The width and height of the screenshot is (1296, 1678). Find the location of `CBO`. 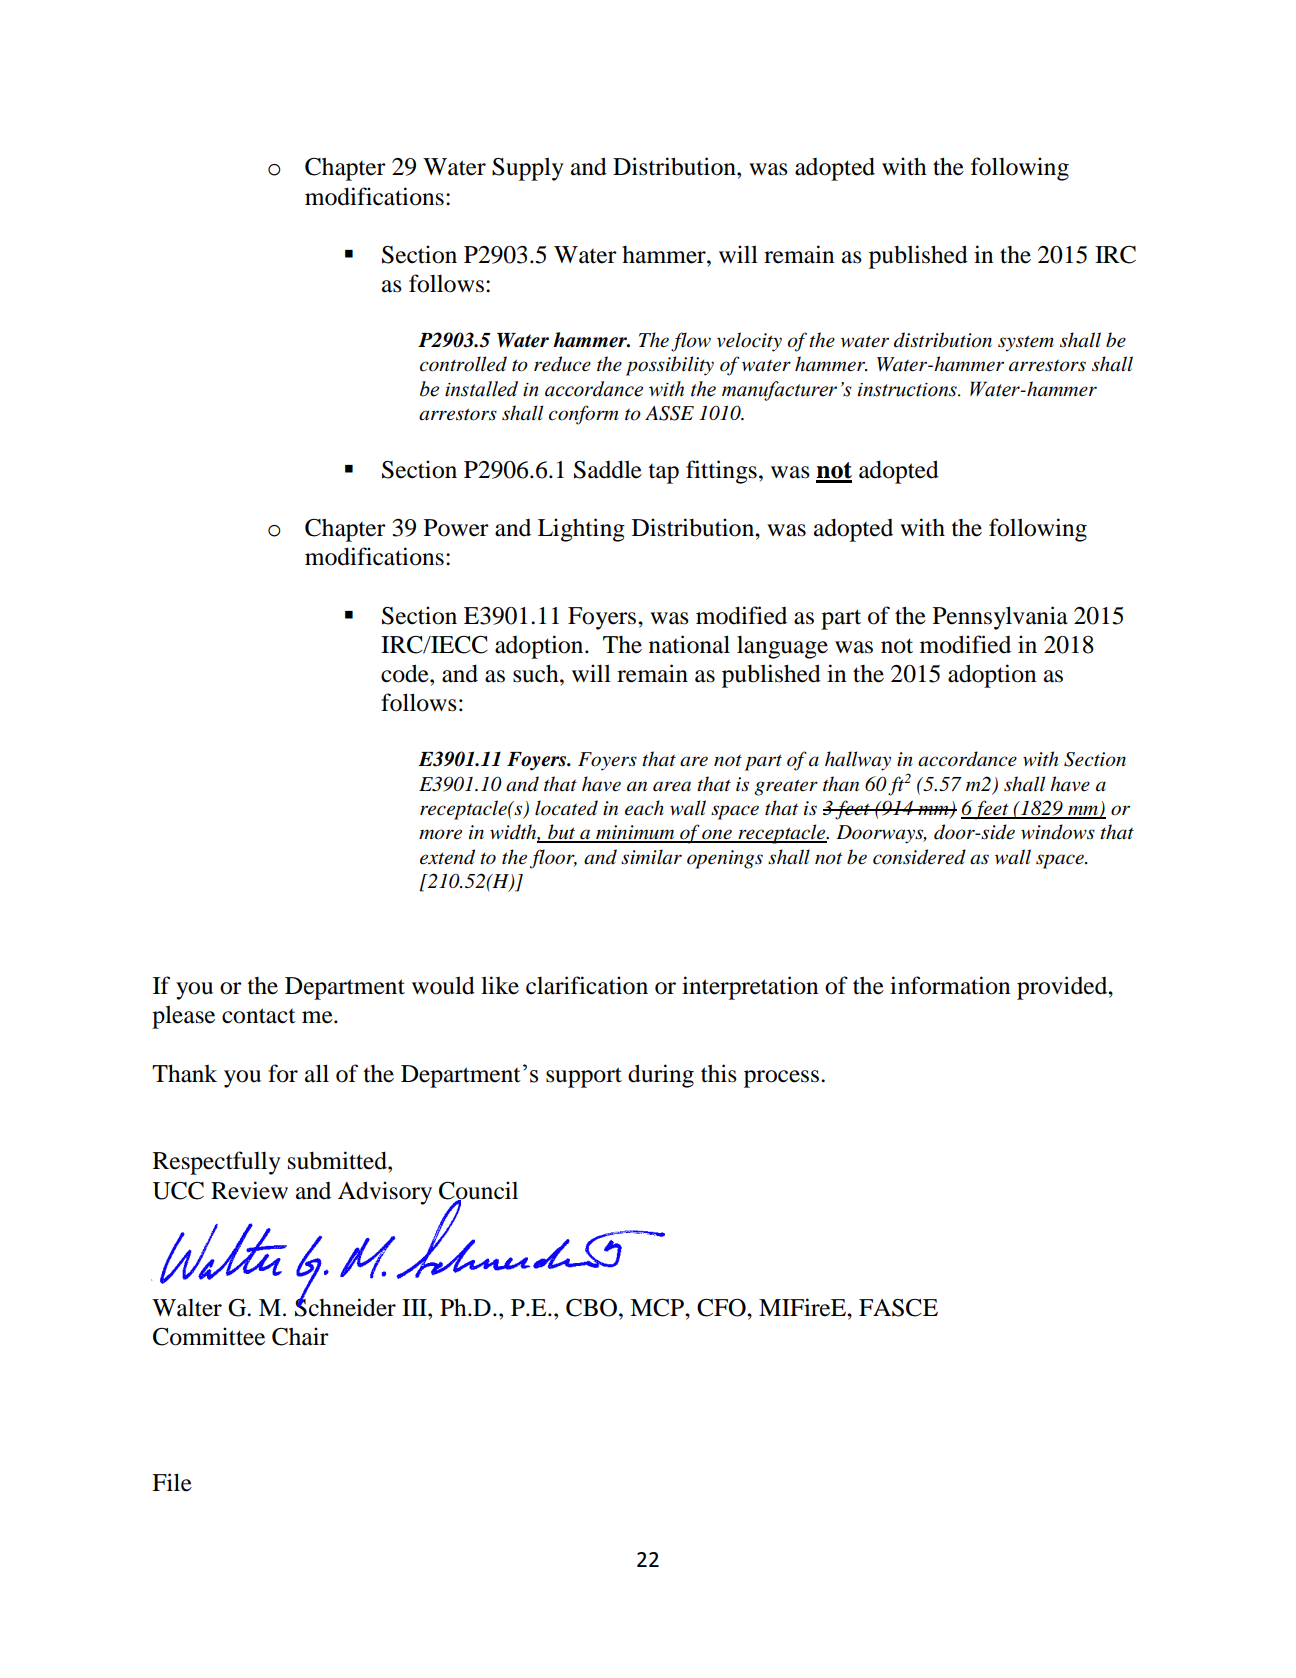

CBO is located at coordinates (593, 1308).
